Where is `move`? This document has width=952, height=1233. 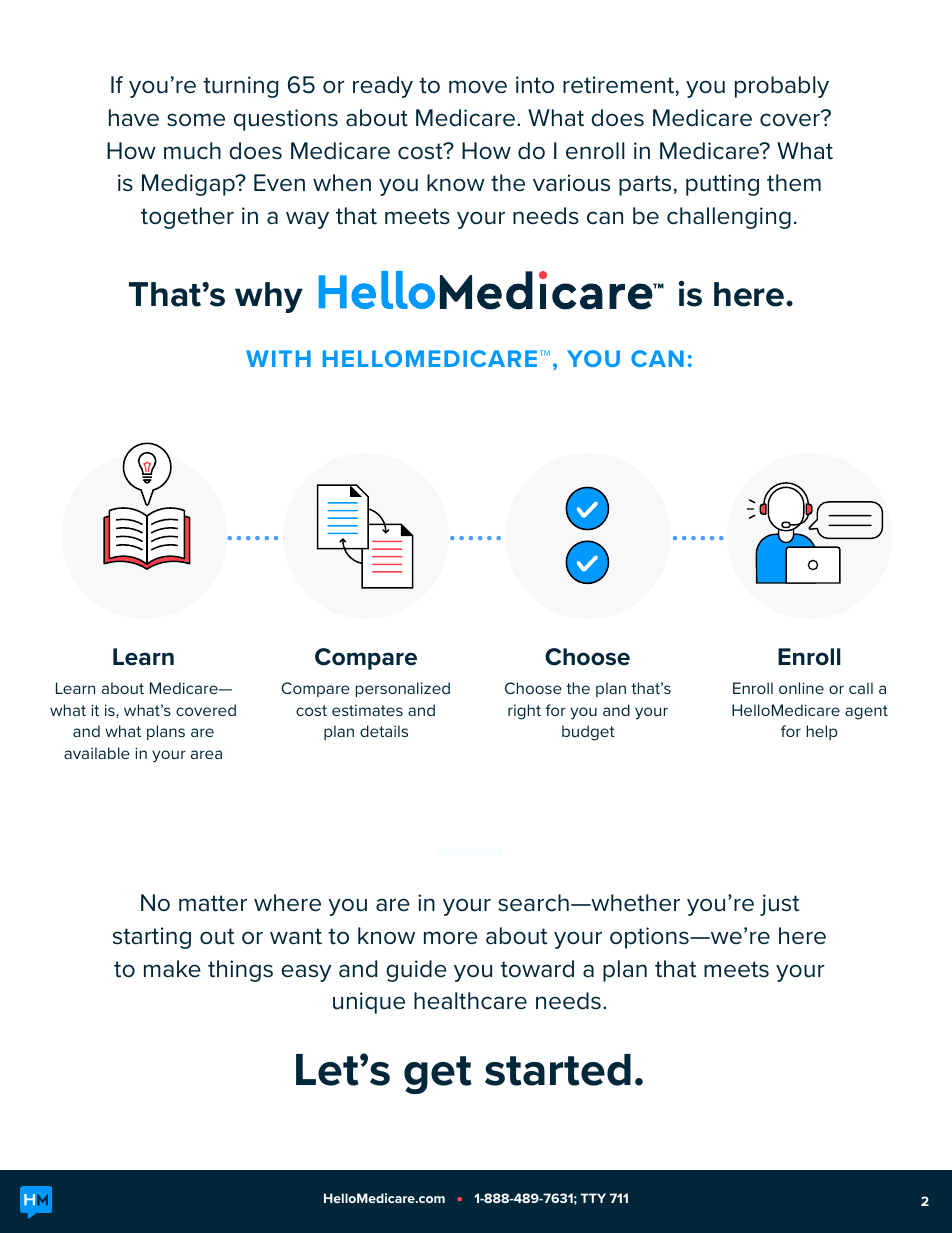 move is located at coordinates (478, 87).
